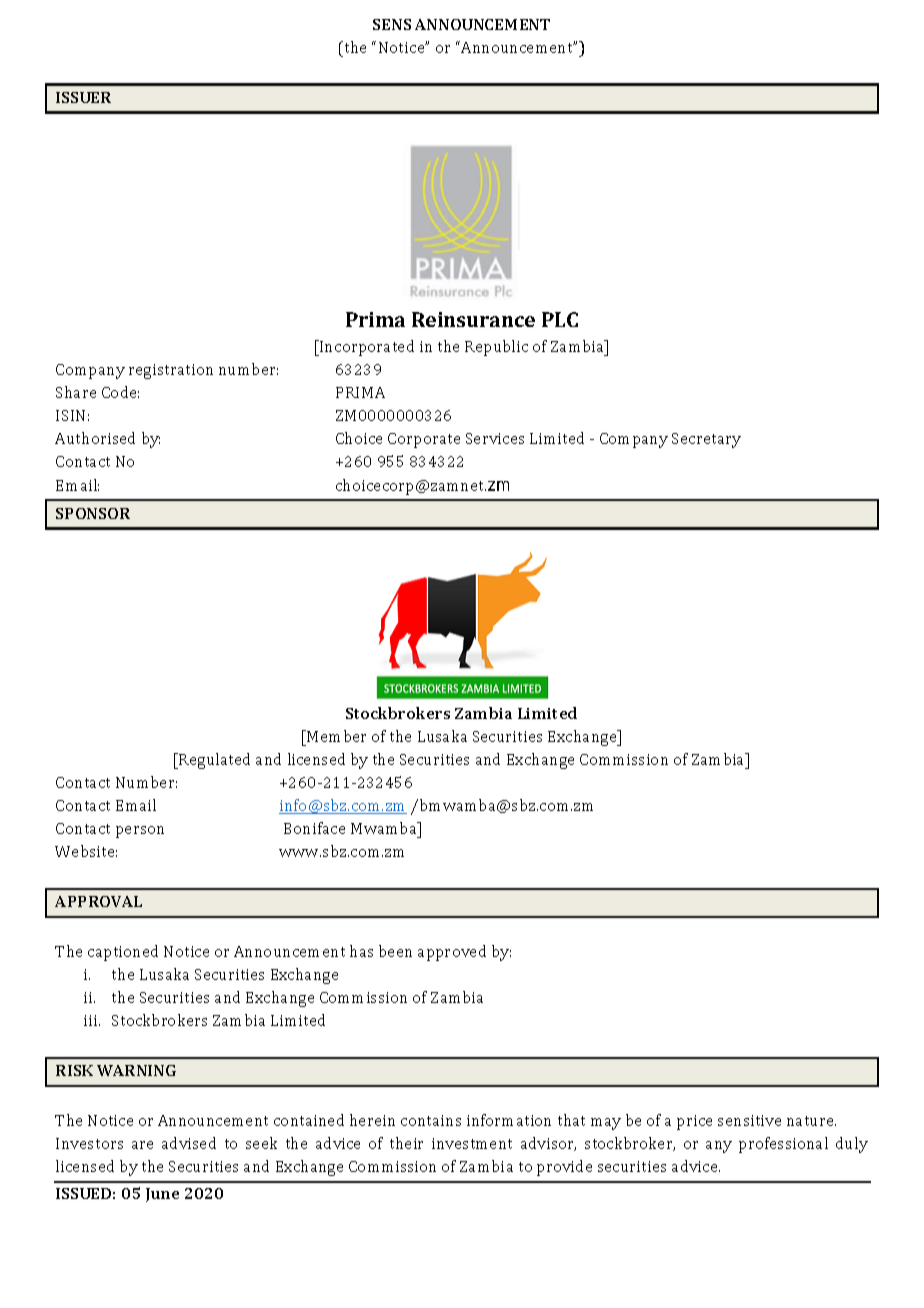 Image resolution: width=924 pixels, height=1308 pixels. What do you see at coordinates (560, 319) in the screenshot?
I see `PLC` at bounding box center [560, 319].
